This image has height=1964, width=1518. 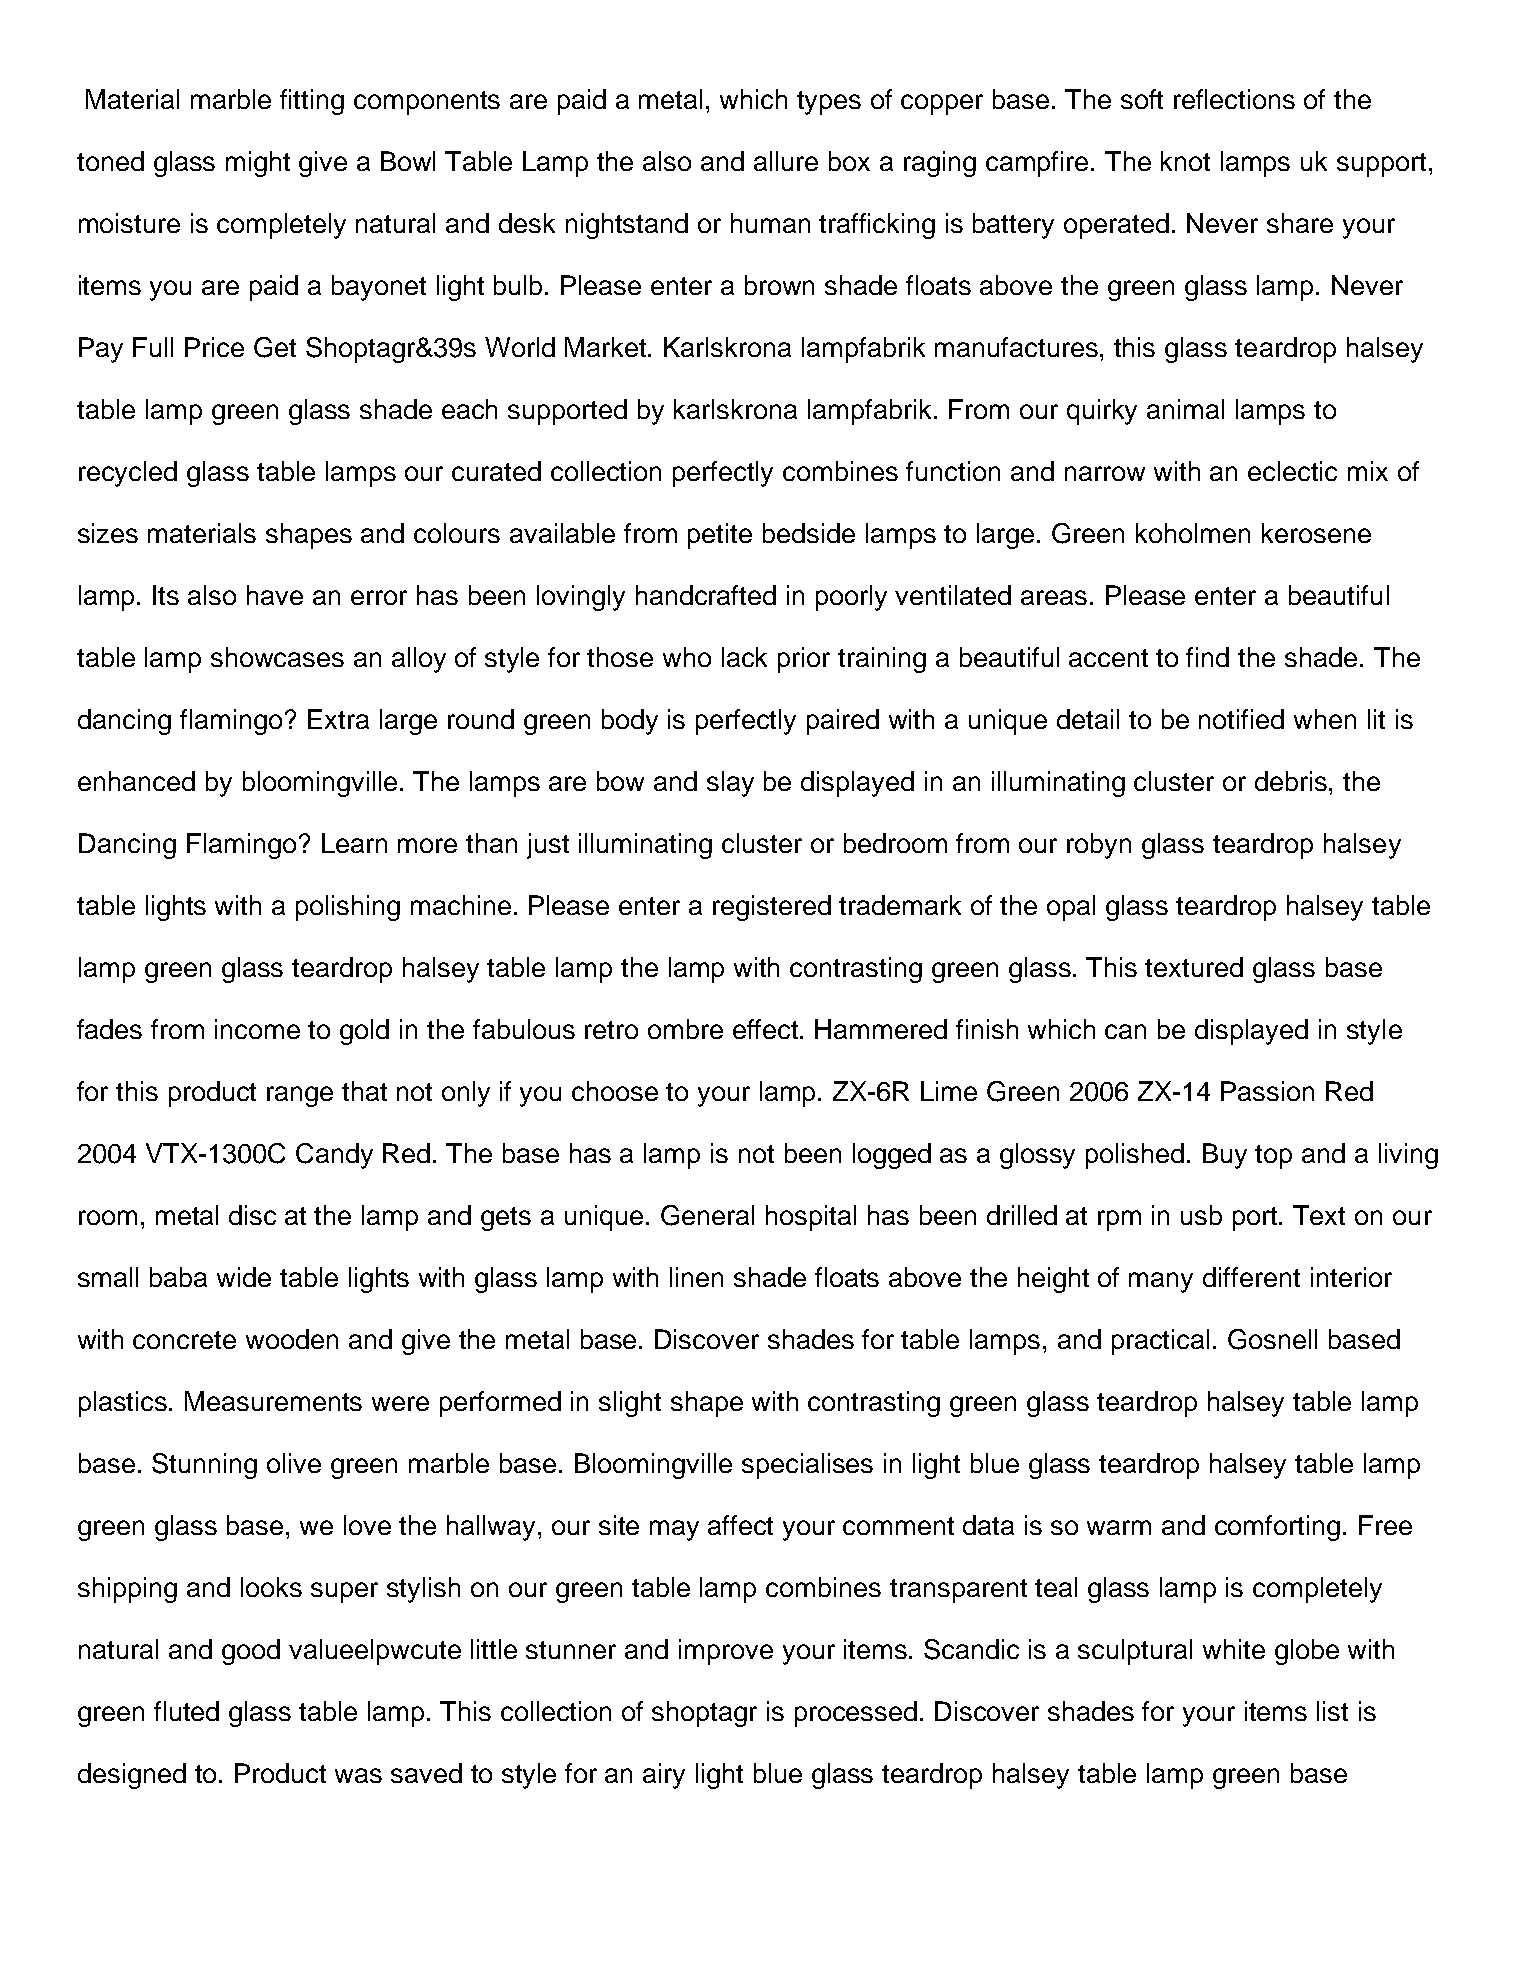 What do you see at coordinates (1292, 781) in the image?
I see `debris` at bounding box center [1292, 781].
